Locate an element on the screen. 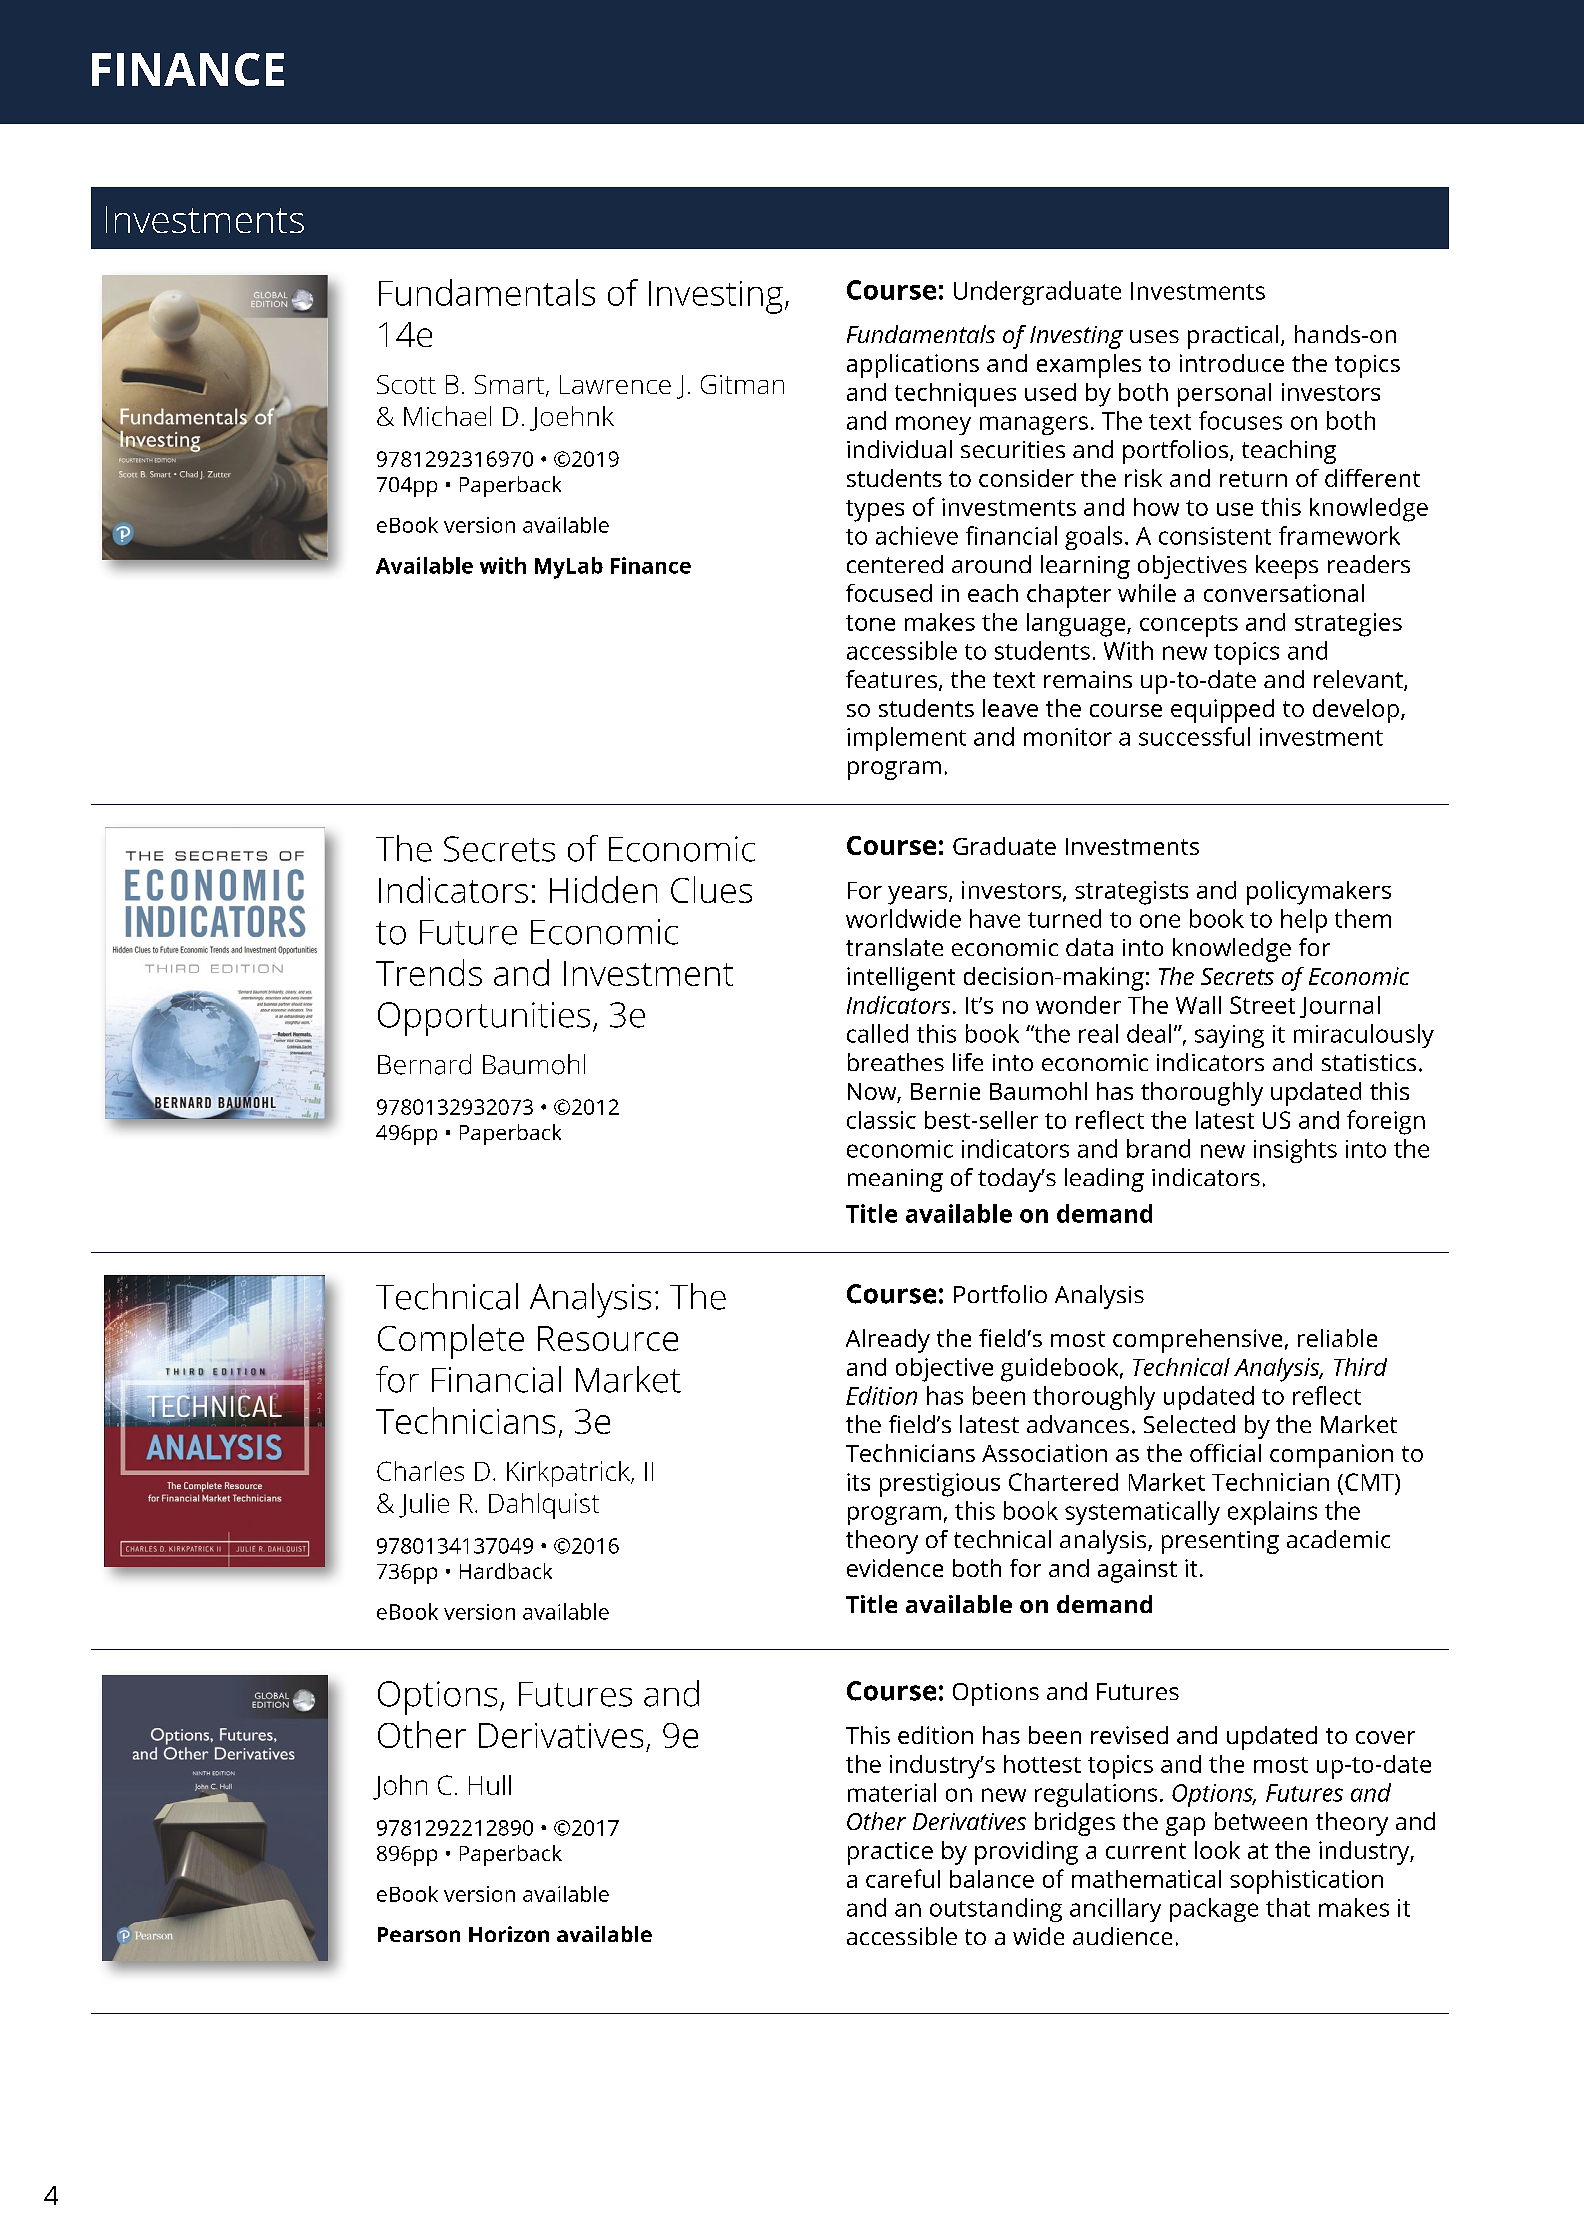 This screenshot has width=1584, height=2240. insights is located at coordinates (1295, 1151).
